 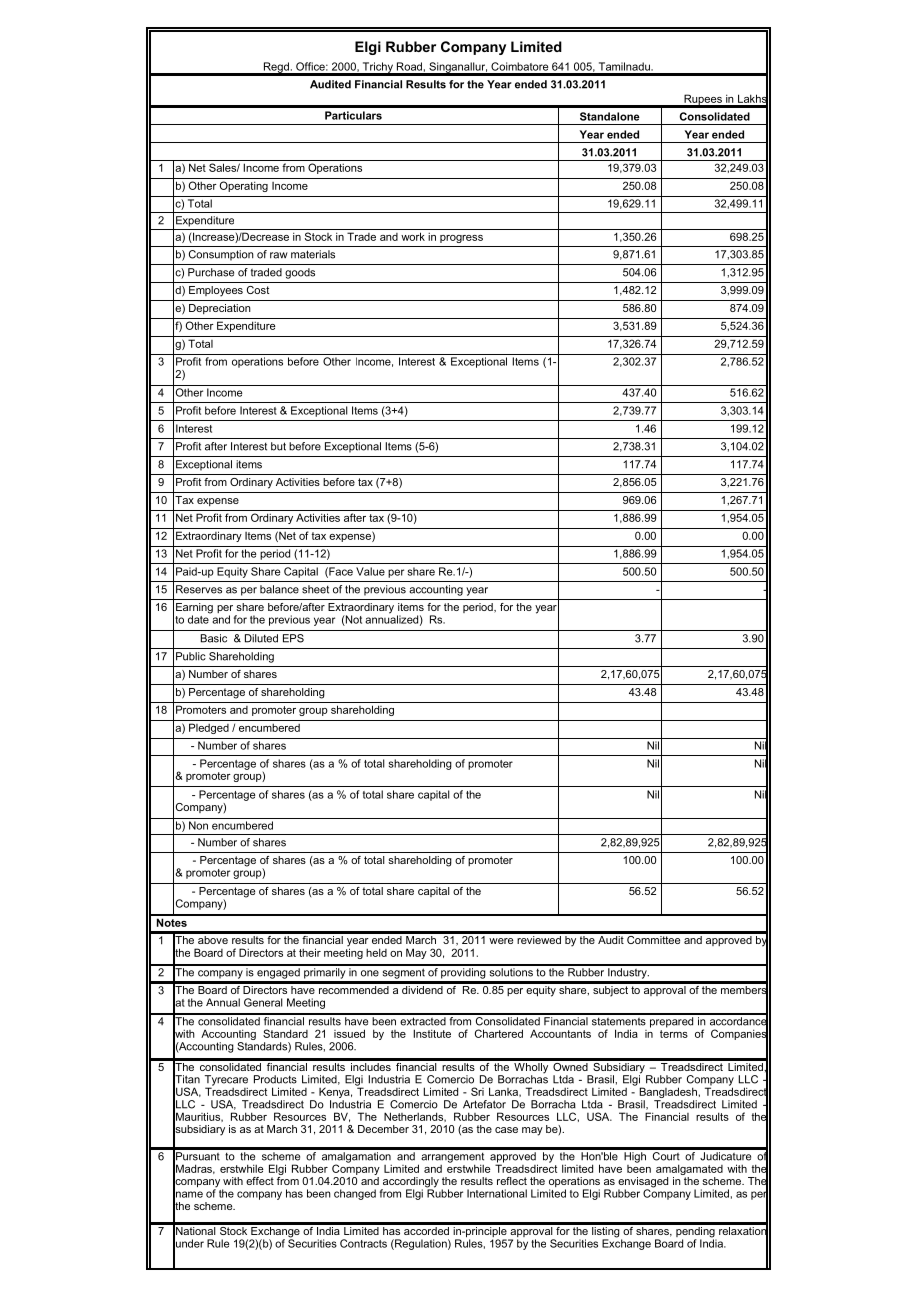 What do you see at coordinates (512, 1181) in the document?
I see `reflect` at bounding box center [512, 1181].
